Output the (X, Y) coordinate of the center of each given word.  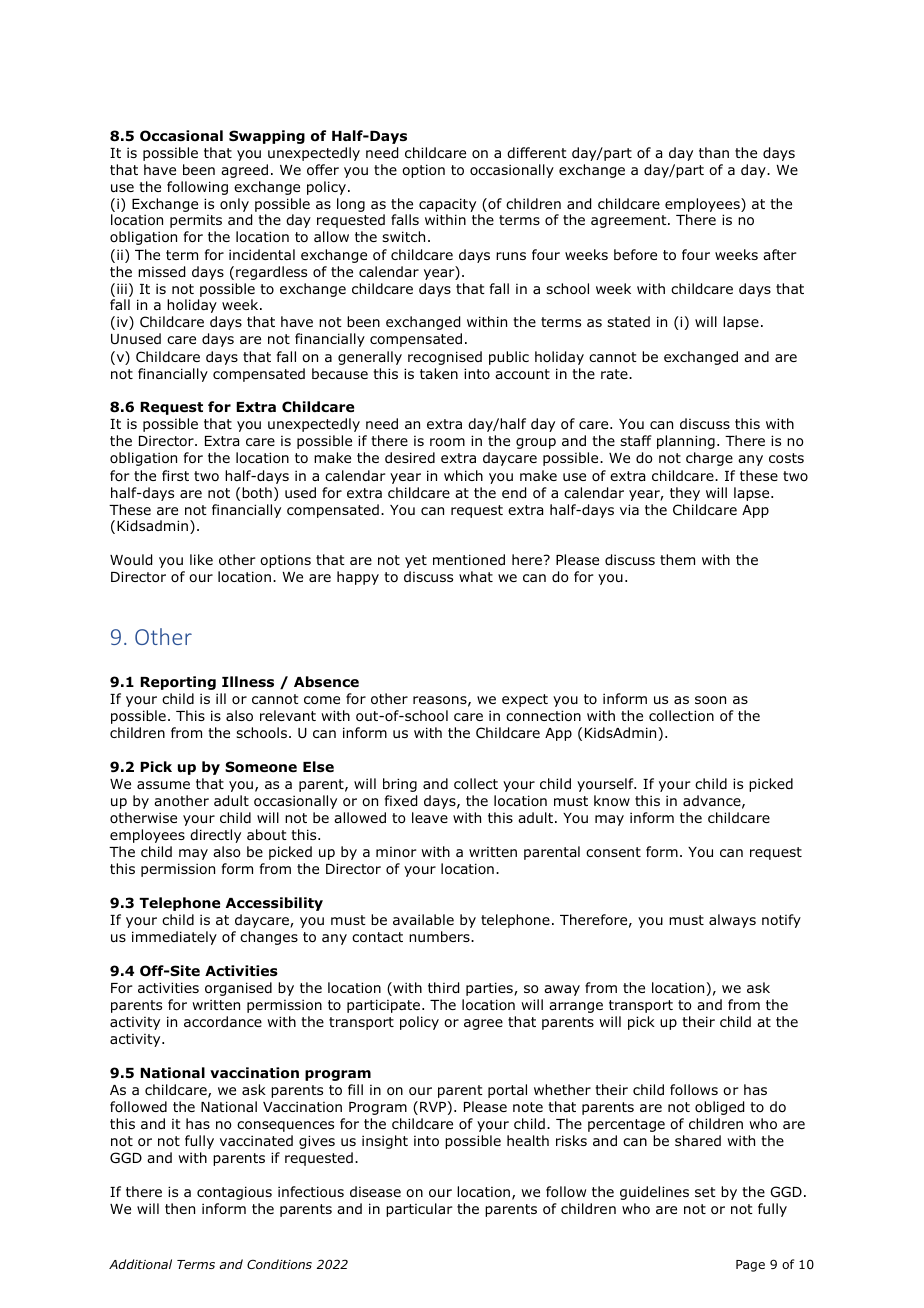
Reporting (178, 683)
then (180, 1208)
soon (710, 700)
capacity (447, 205)
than (714, 152)
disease (375, 1191)
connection (543, 716)
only (234, 205)
